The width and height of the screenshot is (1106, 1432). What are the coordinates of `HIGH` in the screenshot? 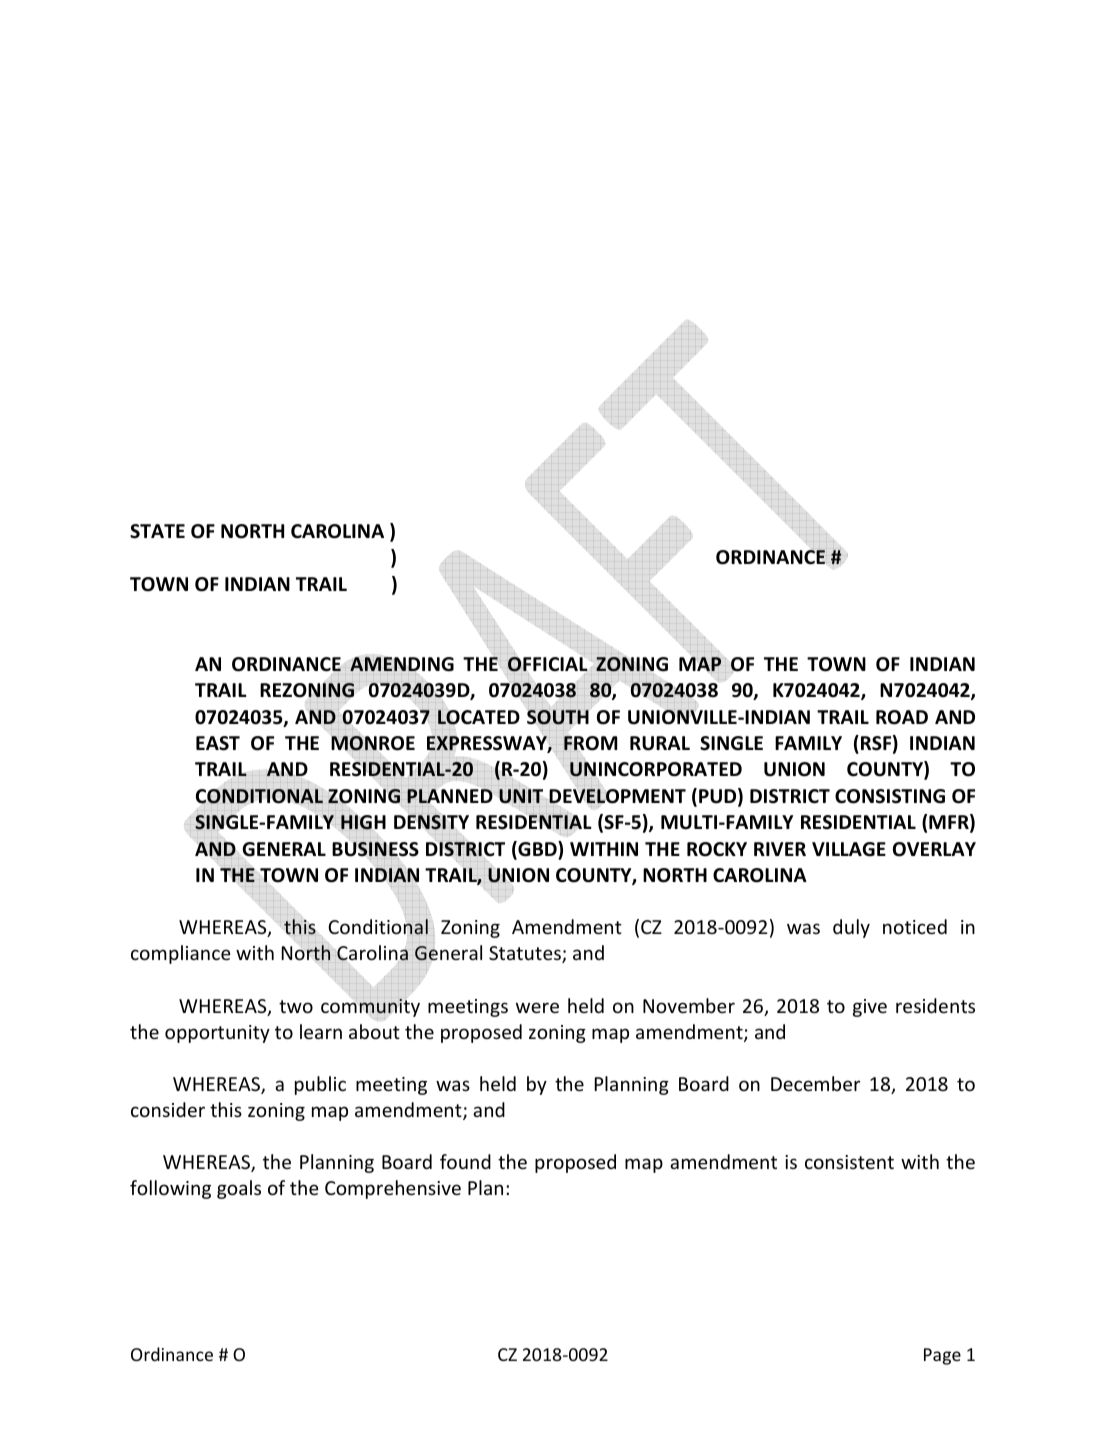 It's located at (363, 822).
